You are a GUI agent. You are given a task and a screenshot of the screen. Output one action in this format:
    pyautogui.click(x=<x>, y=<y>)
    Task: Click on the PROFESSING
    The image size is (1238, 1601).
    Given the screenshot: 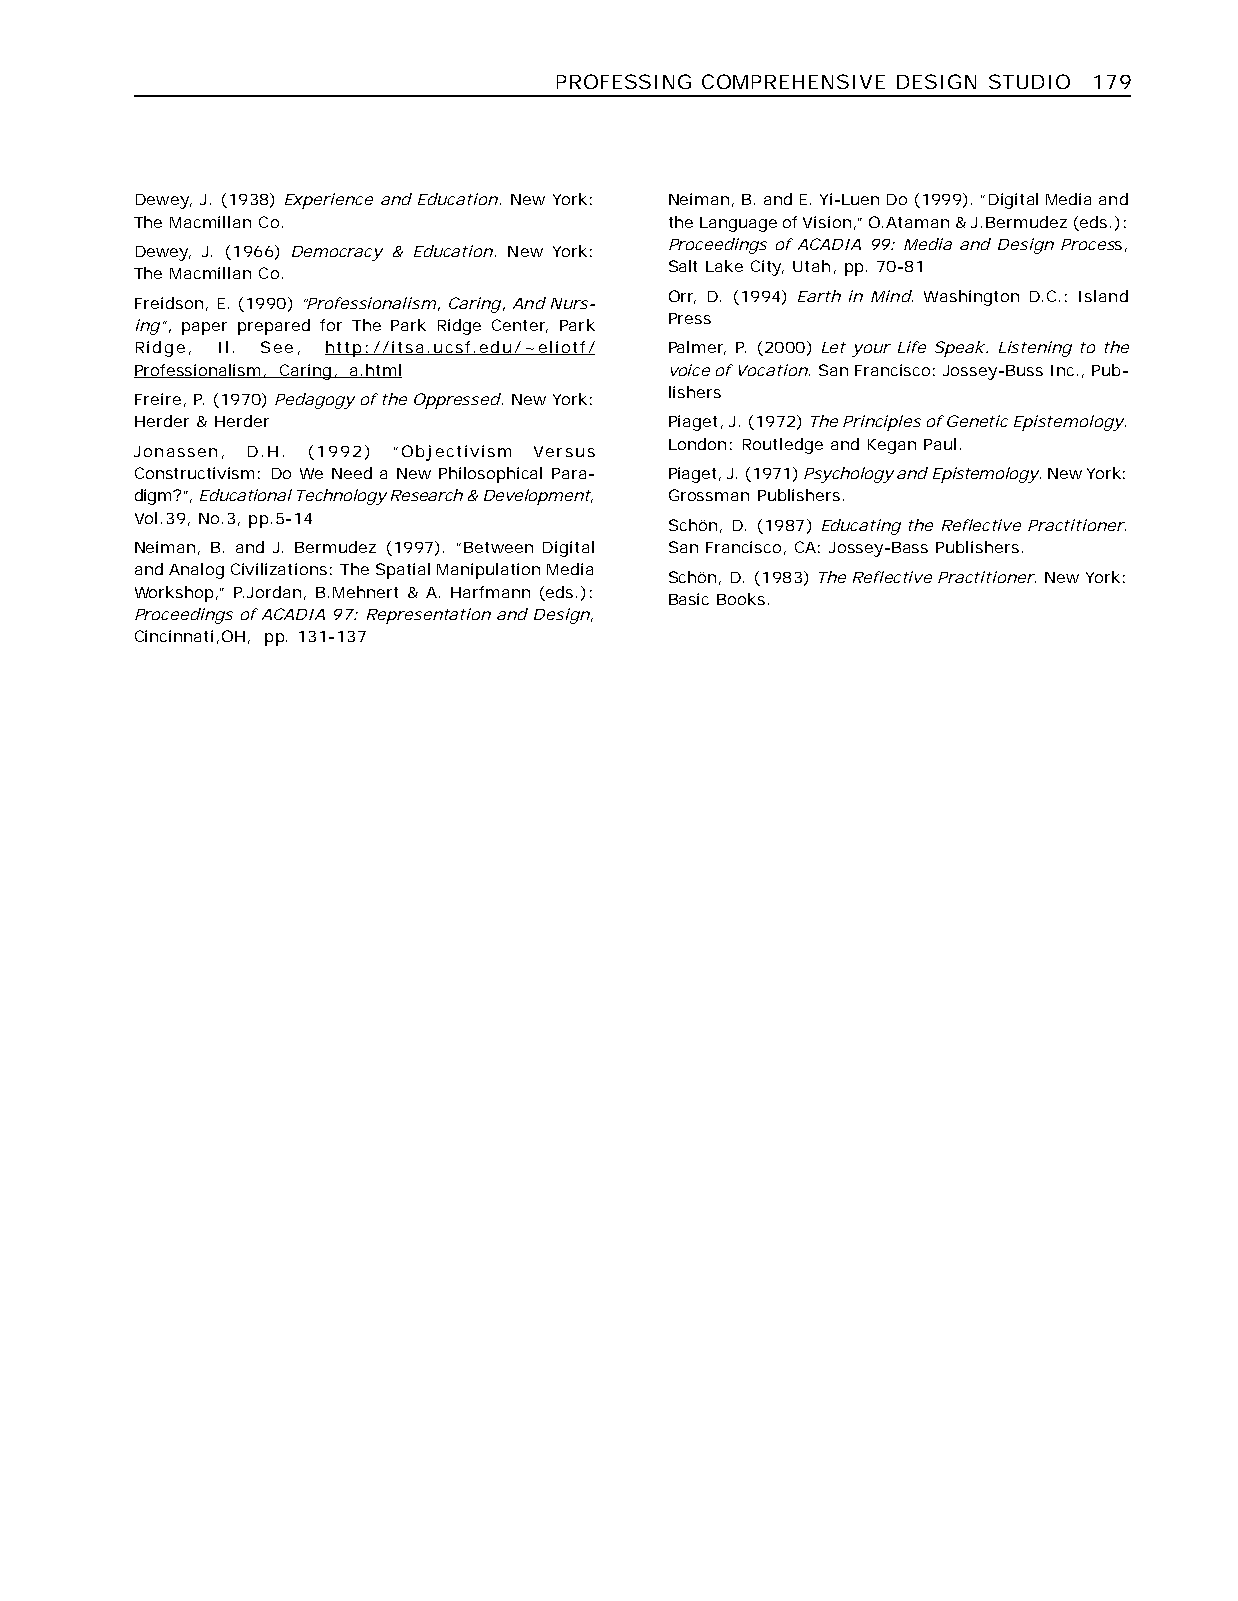 What is the action you would take?
    pyautogui.click(x=624, y=81)
